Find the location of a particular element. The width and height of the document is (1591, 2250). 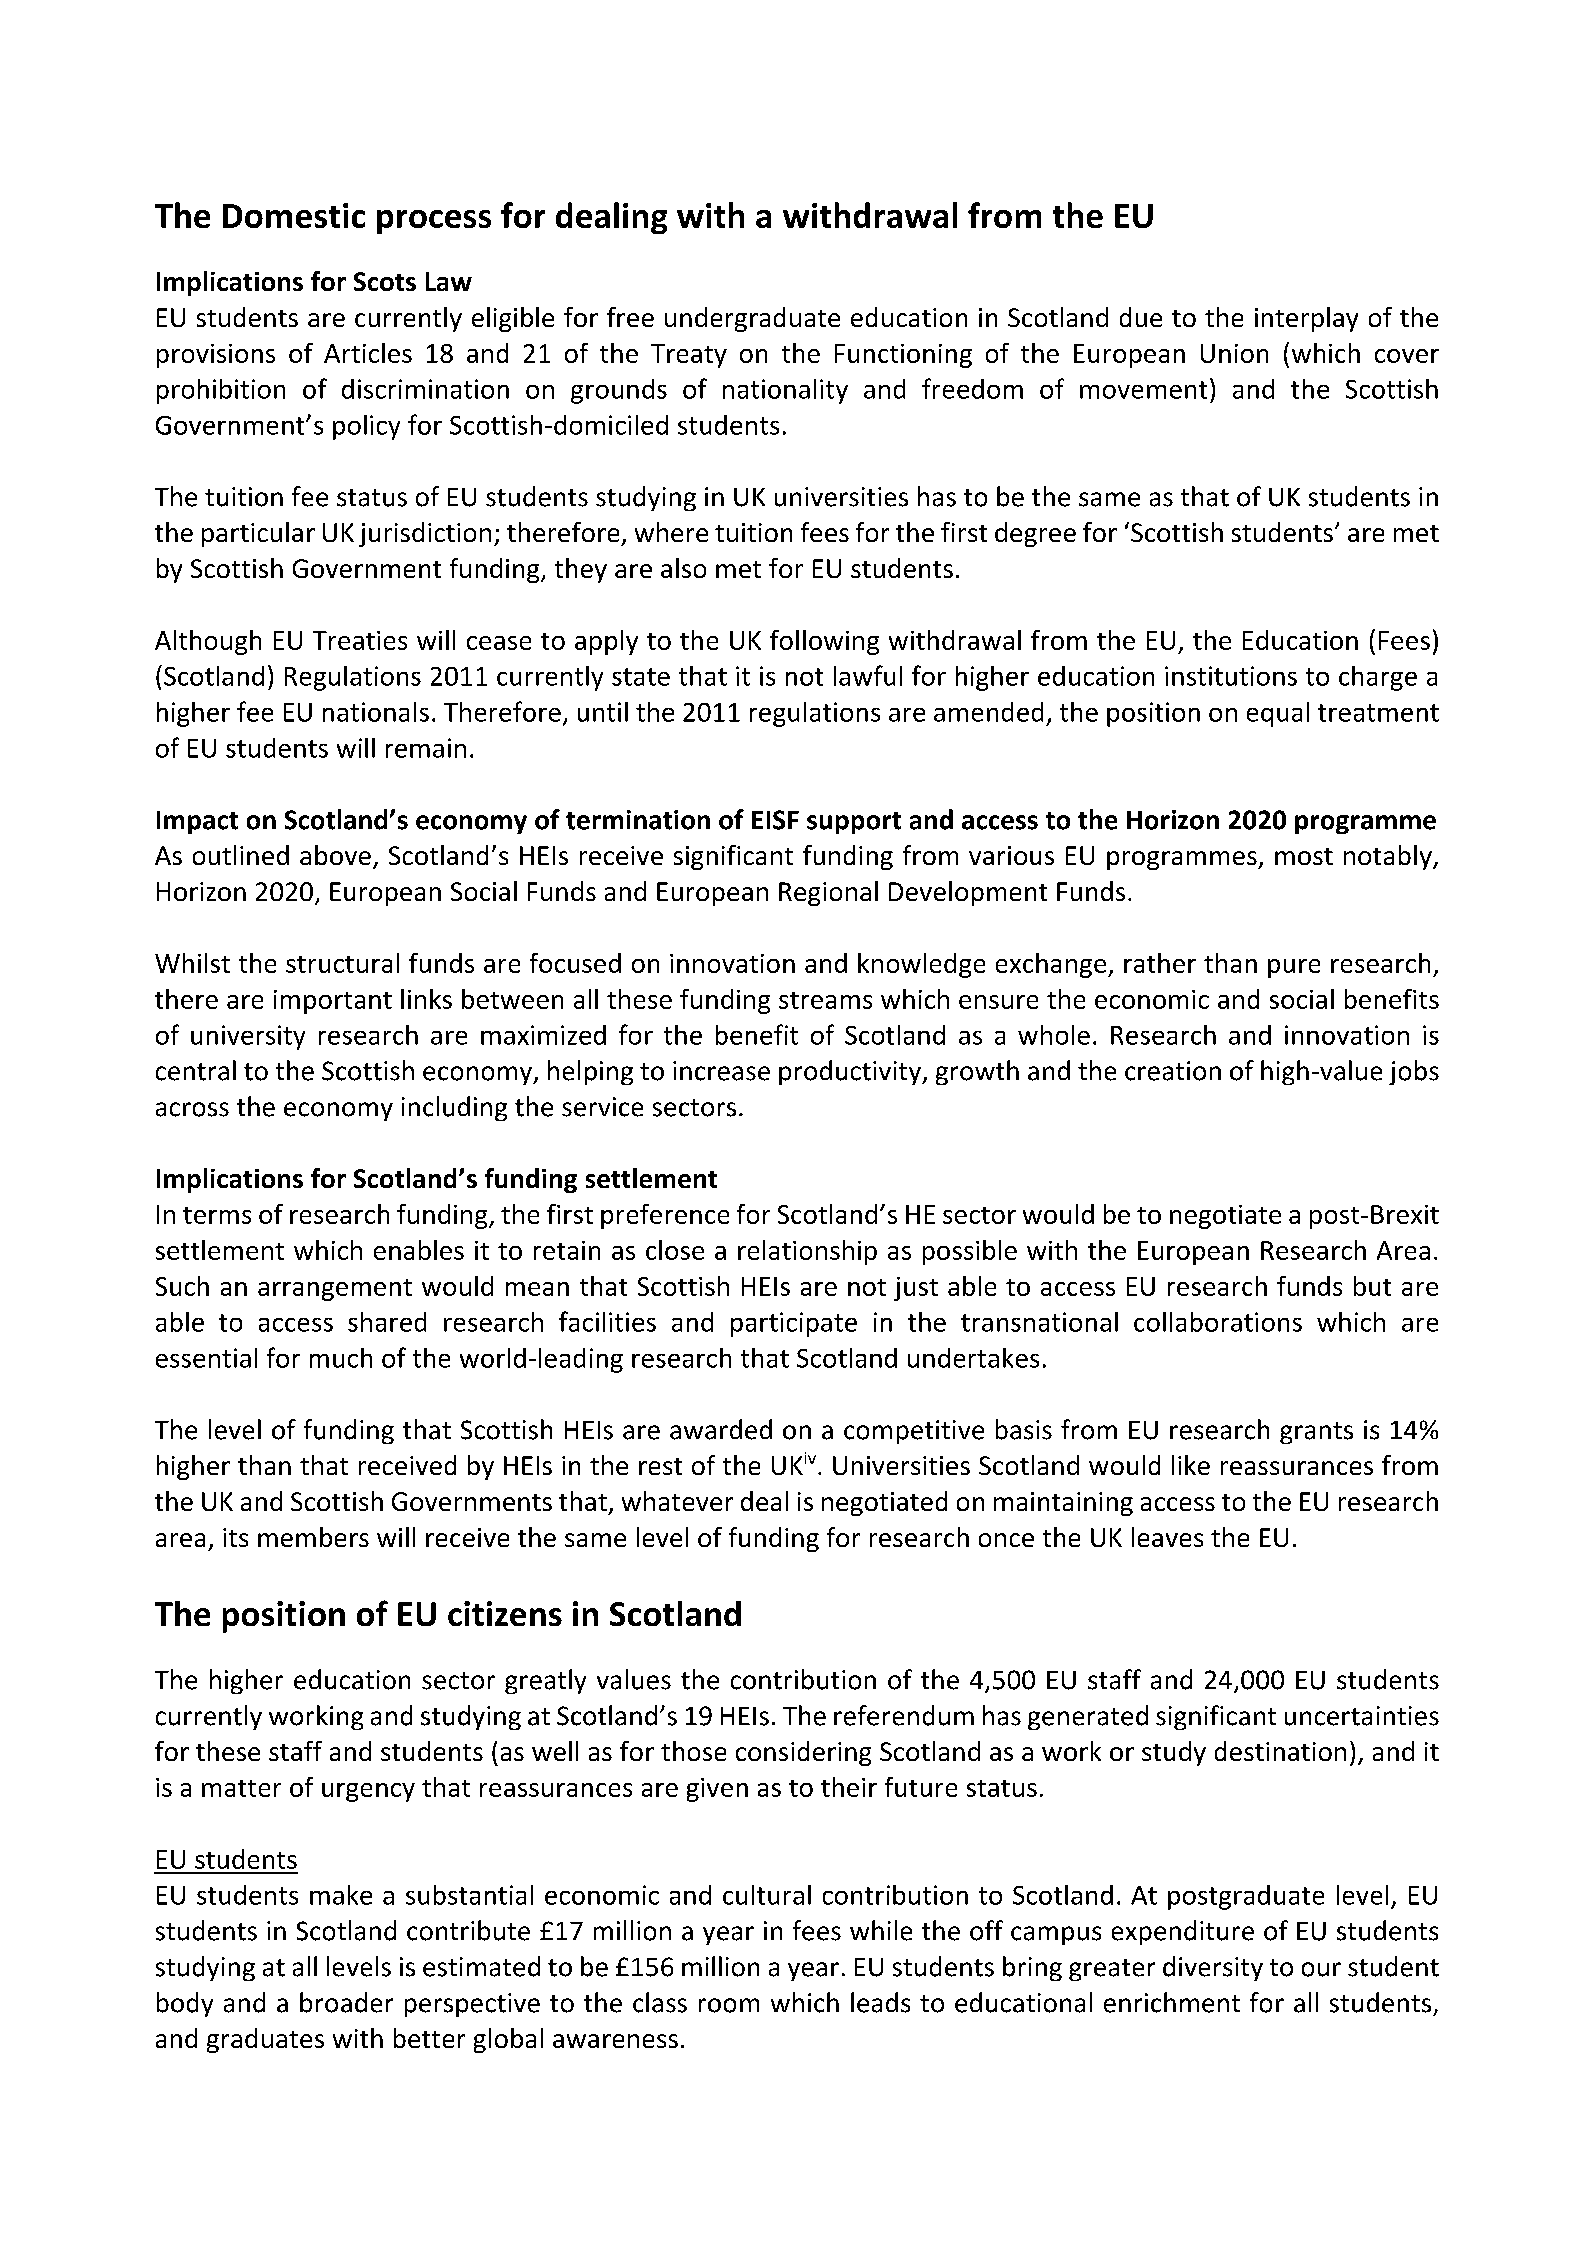

including is located at coordinates (454, 1108).
